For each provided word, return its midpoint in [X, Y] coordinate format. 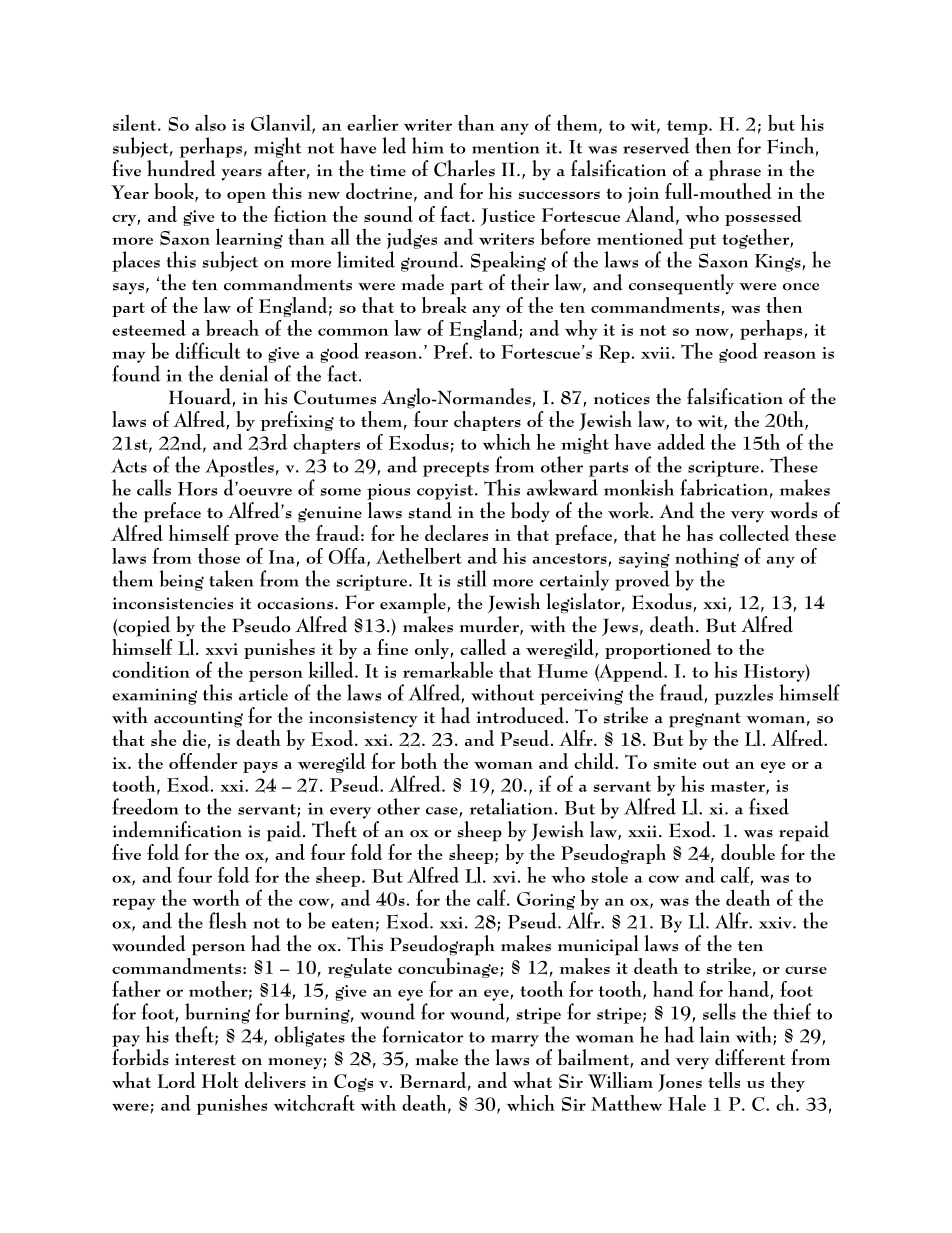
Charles [464, 168]
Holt [220, 1080]
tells [724, 1080]
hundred [181, 168]
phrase [735, 170]
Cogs [353, 1083]
